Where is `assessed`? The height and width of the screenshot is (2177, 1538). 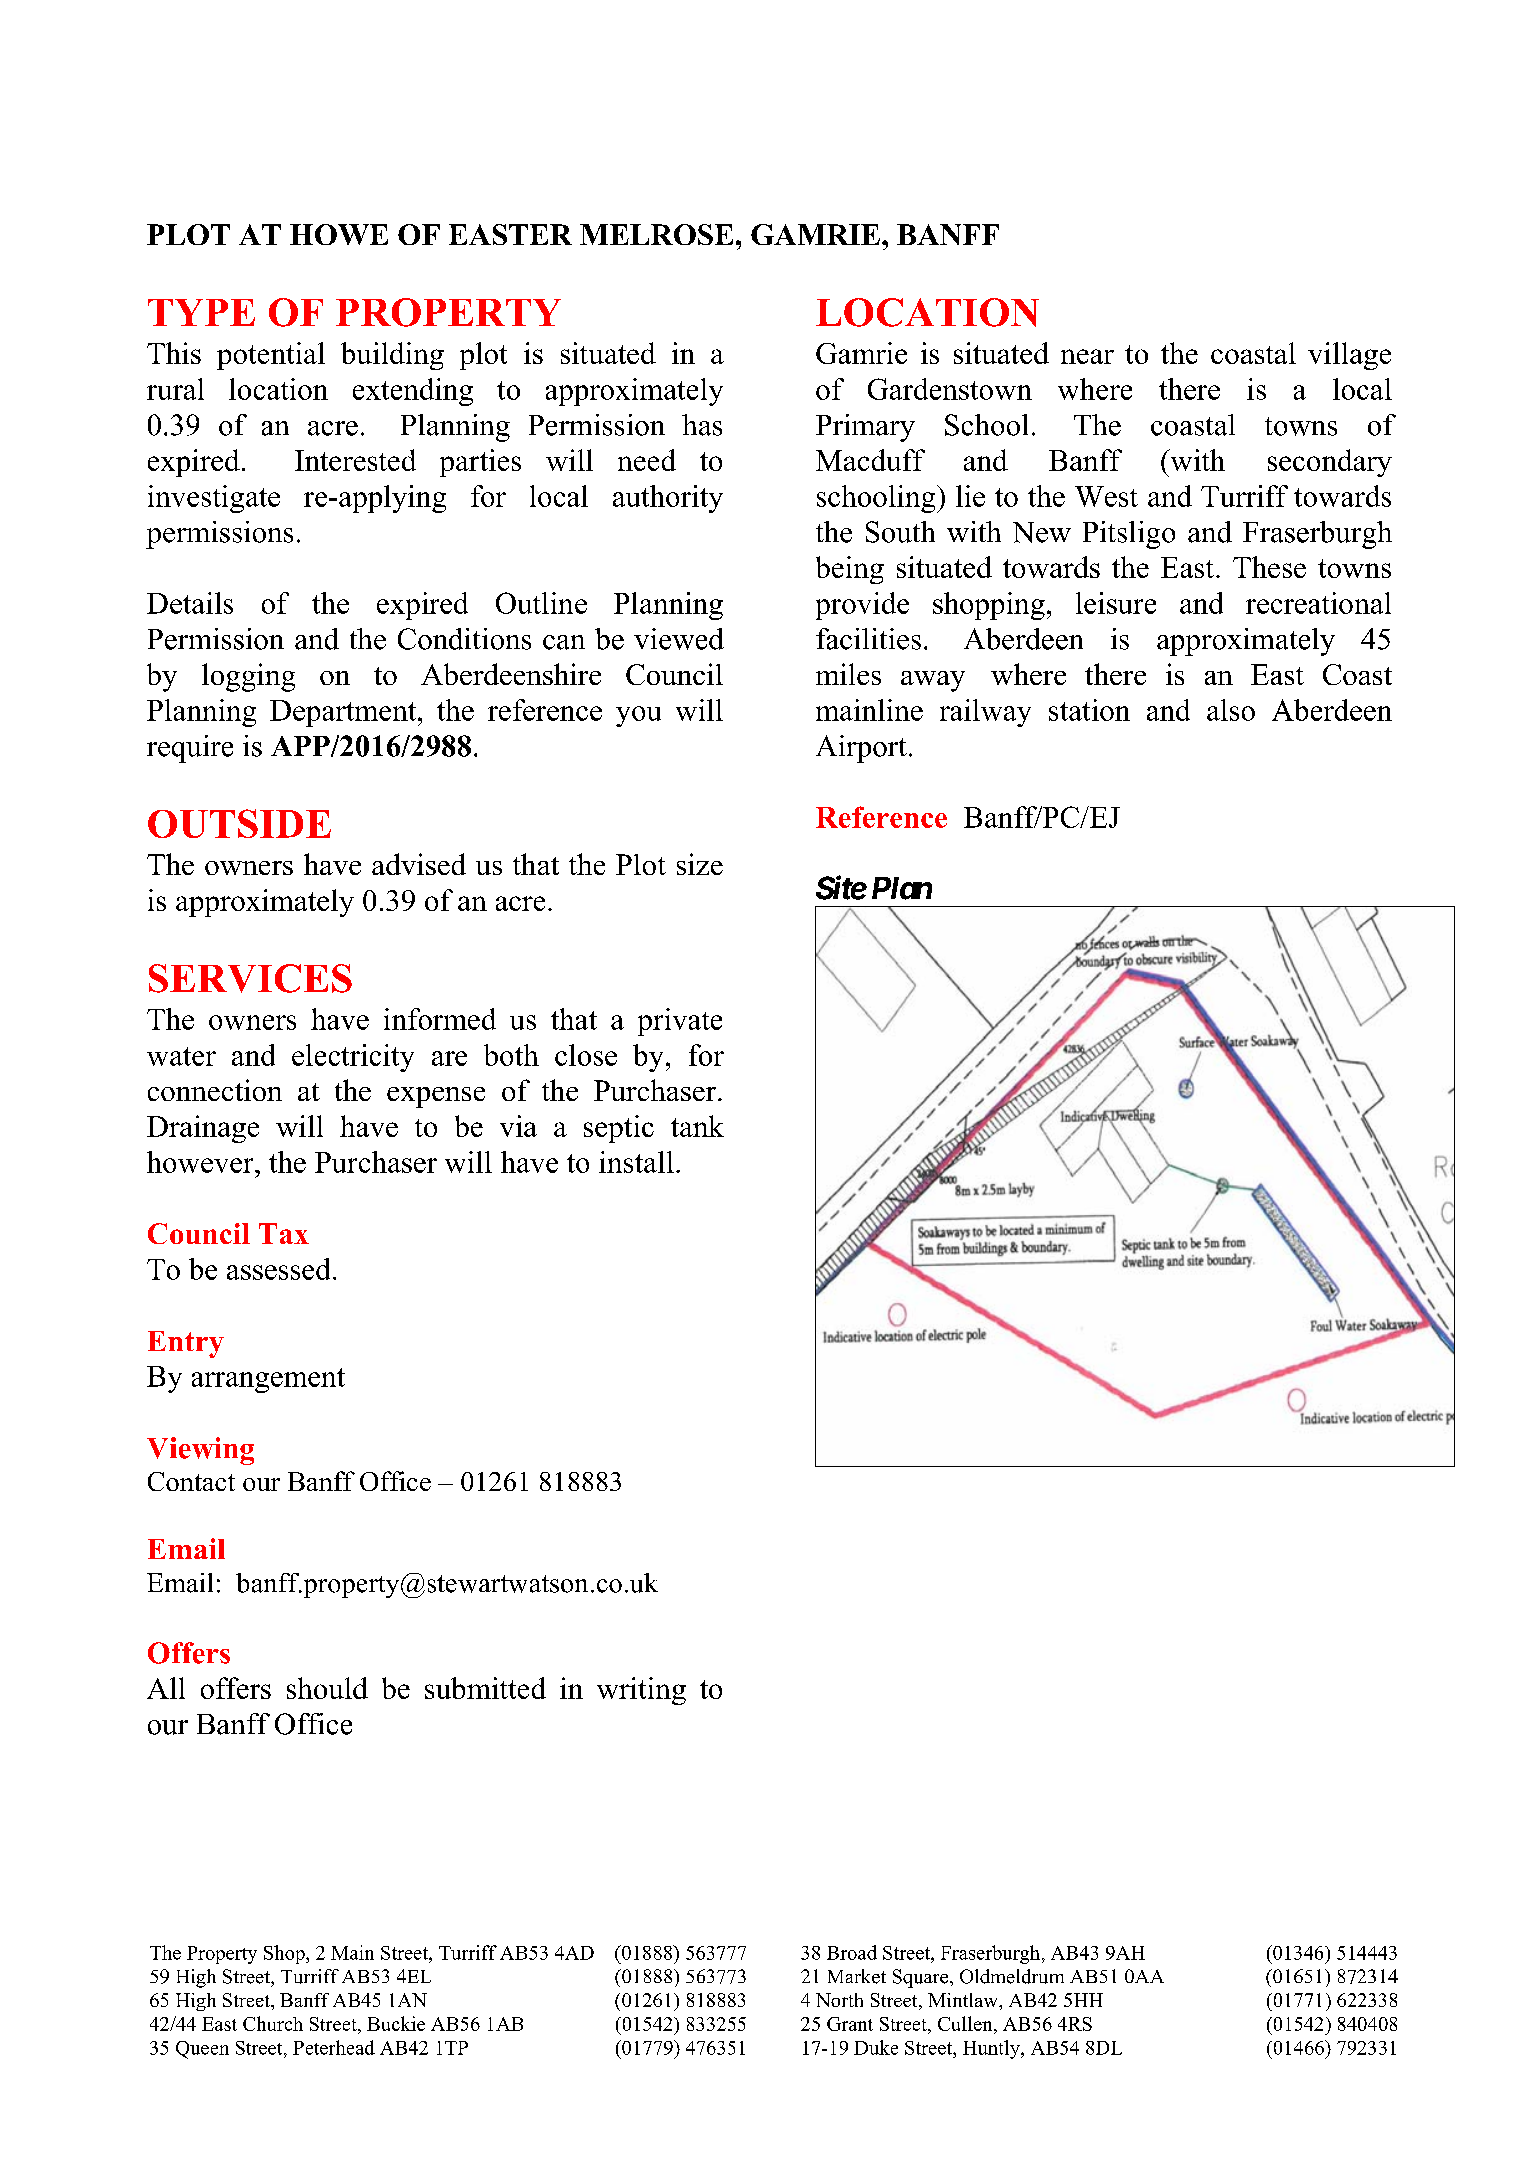 assessed is located at coordinates (278, 1269).
